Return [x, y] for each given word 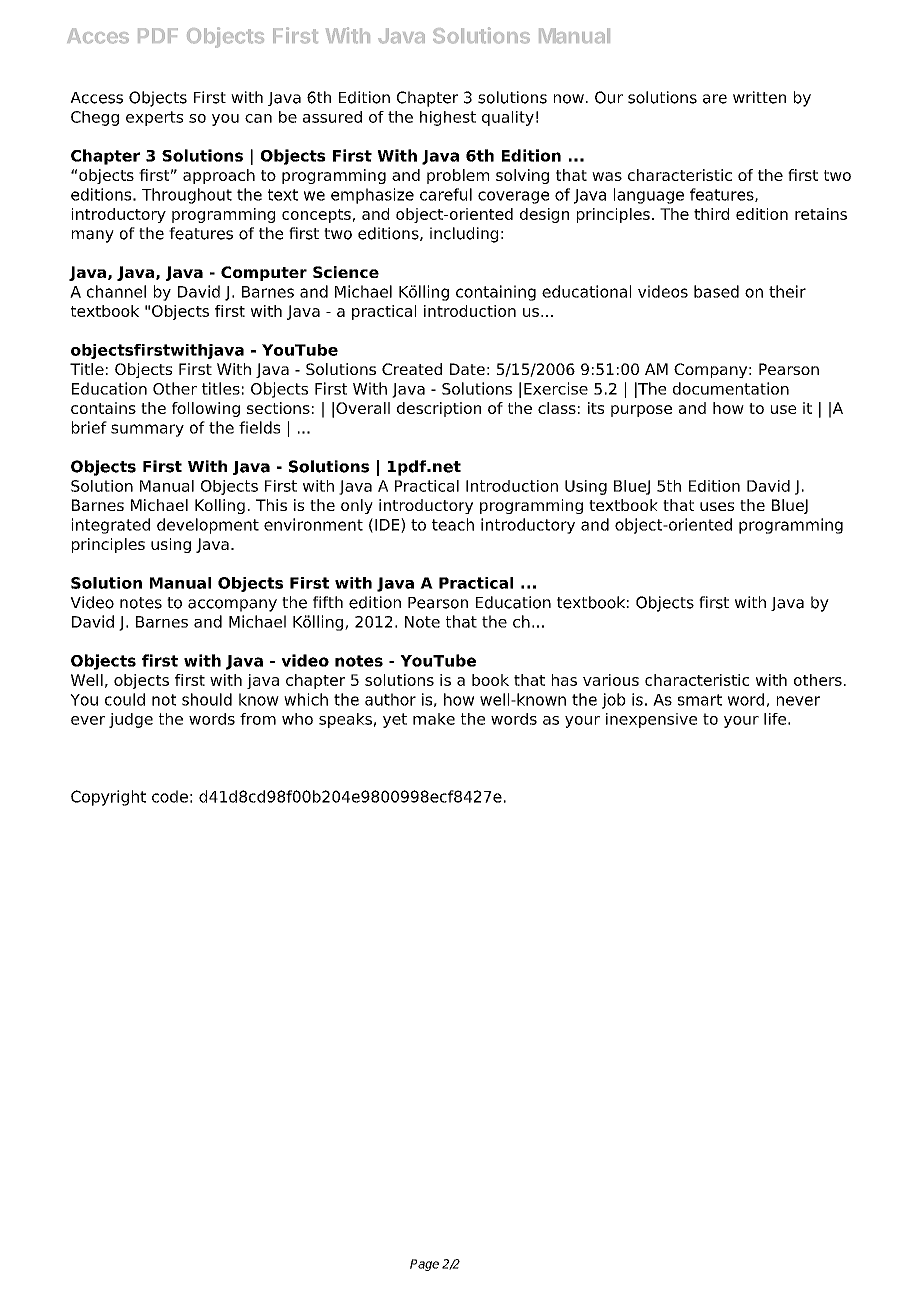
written [759, 97]
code [170, 796]
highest [448, 118]
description [439, 409]
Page [424, 1265]
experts [154, 118]
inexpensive [651, 720]
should [207, 699]
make [434, 719]
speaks [345, 720]
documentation [731, 388]
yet [395, 720]
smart [700, 700]
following [206, 409]
